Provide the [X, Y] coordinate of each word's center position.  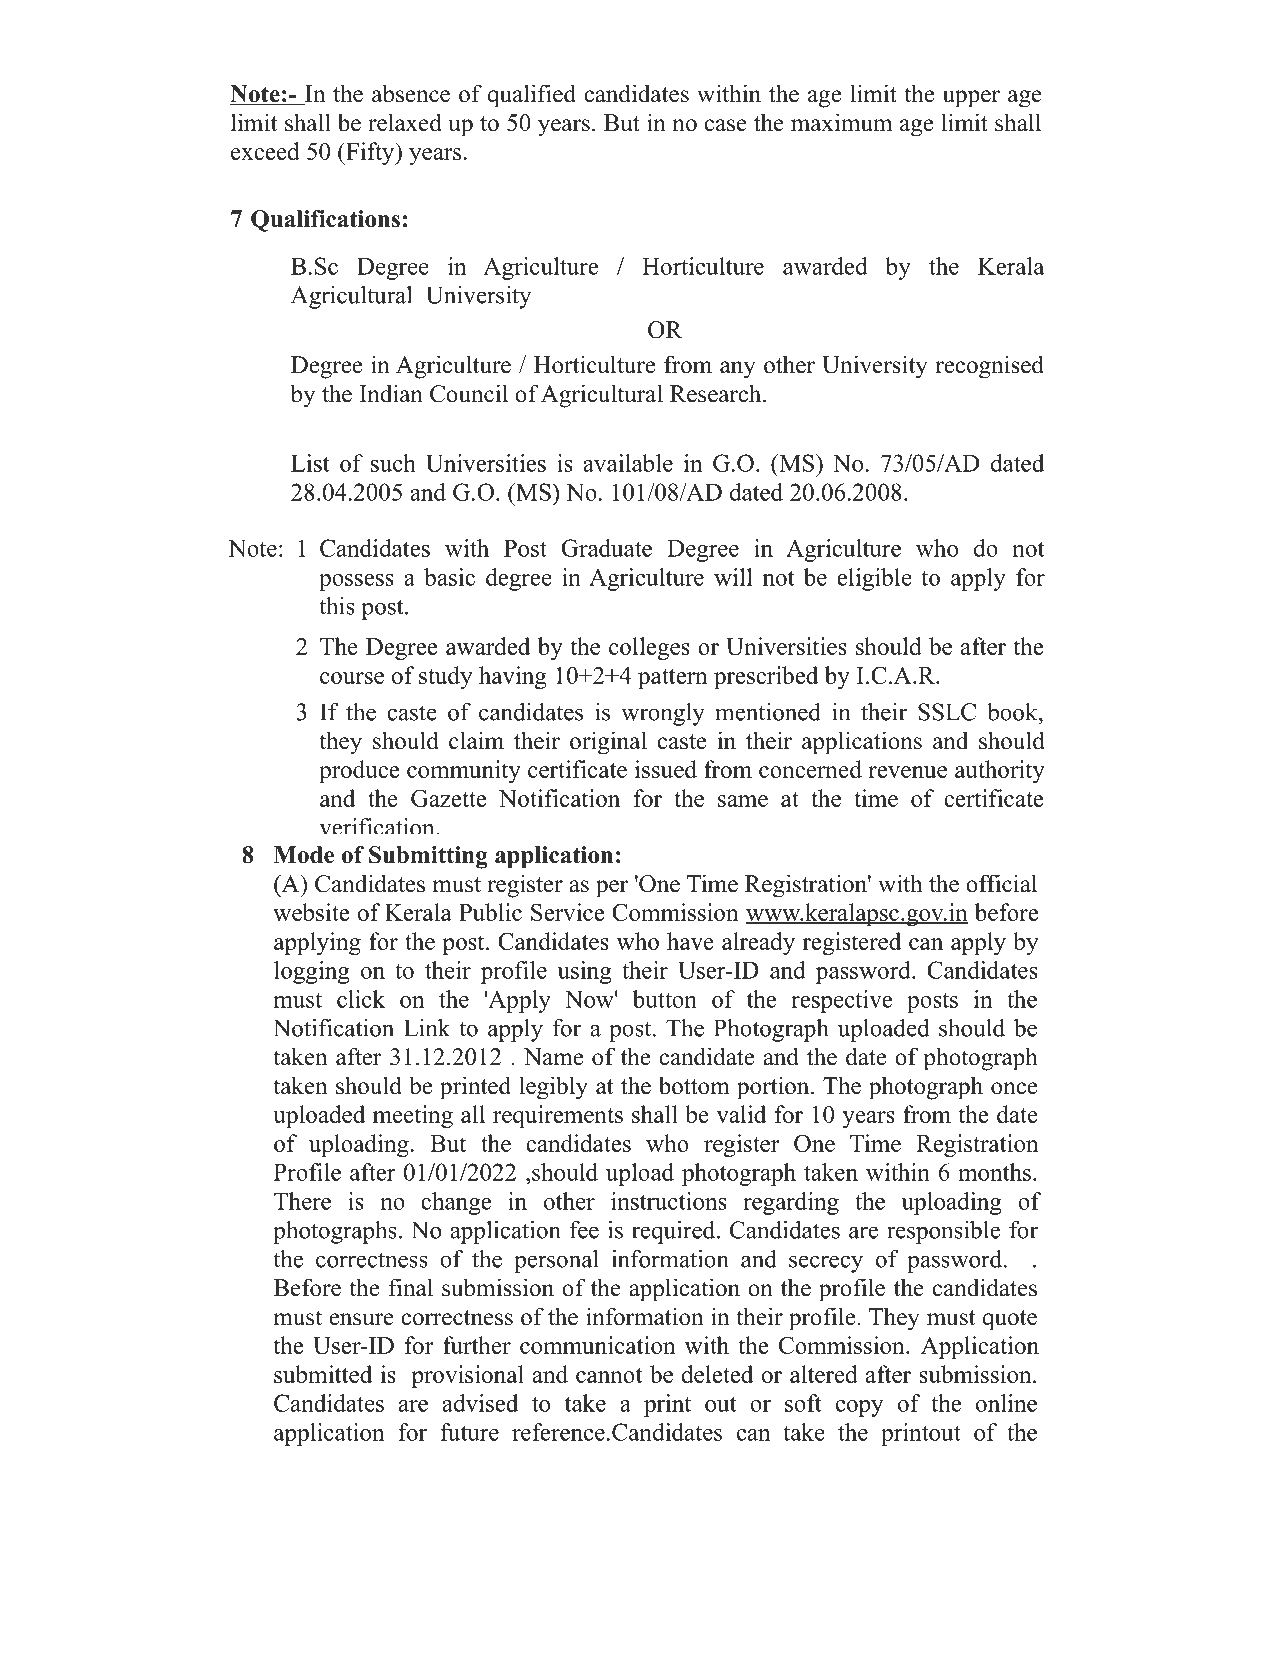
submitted [323, 1374]
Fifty [370, 153]
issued [666, 769]
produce [359, 771]
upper [971, 99]
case [726, 125]
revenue [907, 772]
